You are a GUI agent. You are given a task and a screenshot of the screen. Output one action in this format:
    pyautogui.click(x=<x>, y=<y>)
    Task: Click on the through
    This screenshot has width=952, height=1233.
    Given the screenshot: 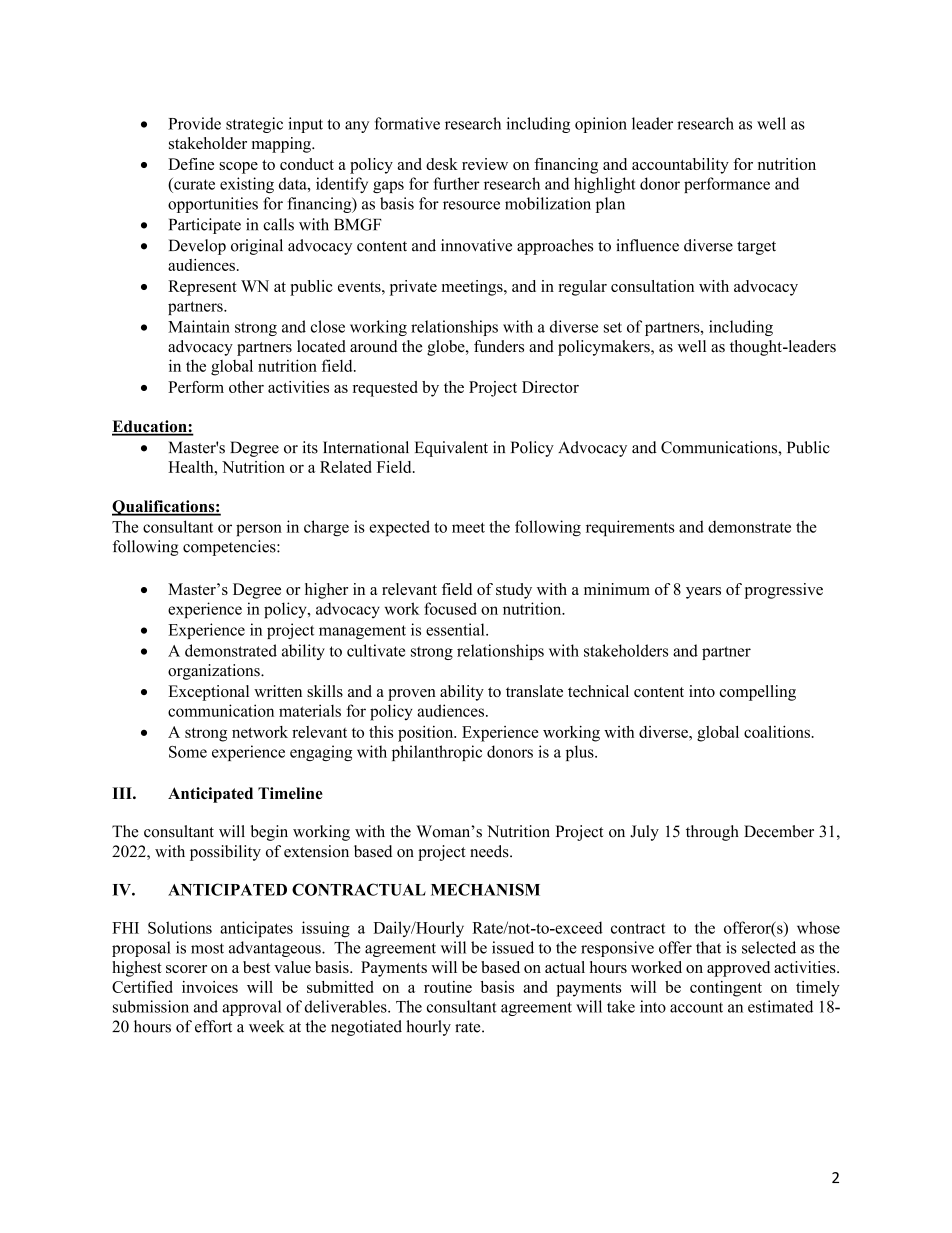 What is the action you would take?
    pyautogui.click(x=712, y=833)
